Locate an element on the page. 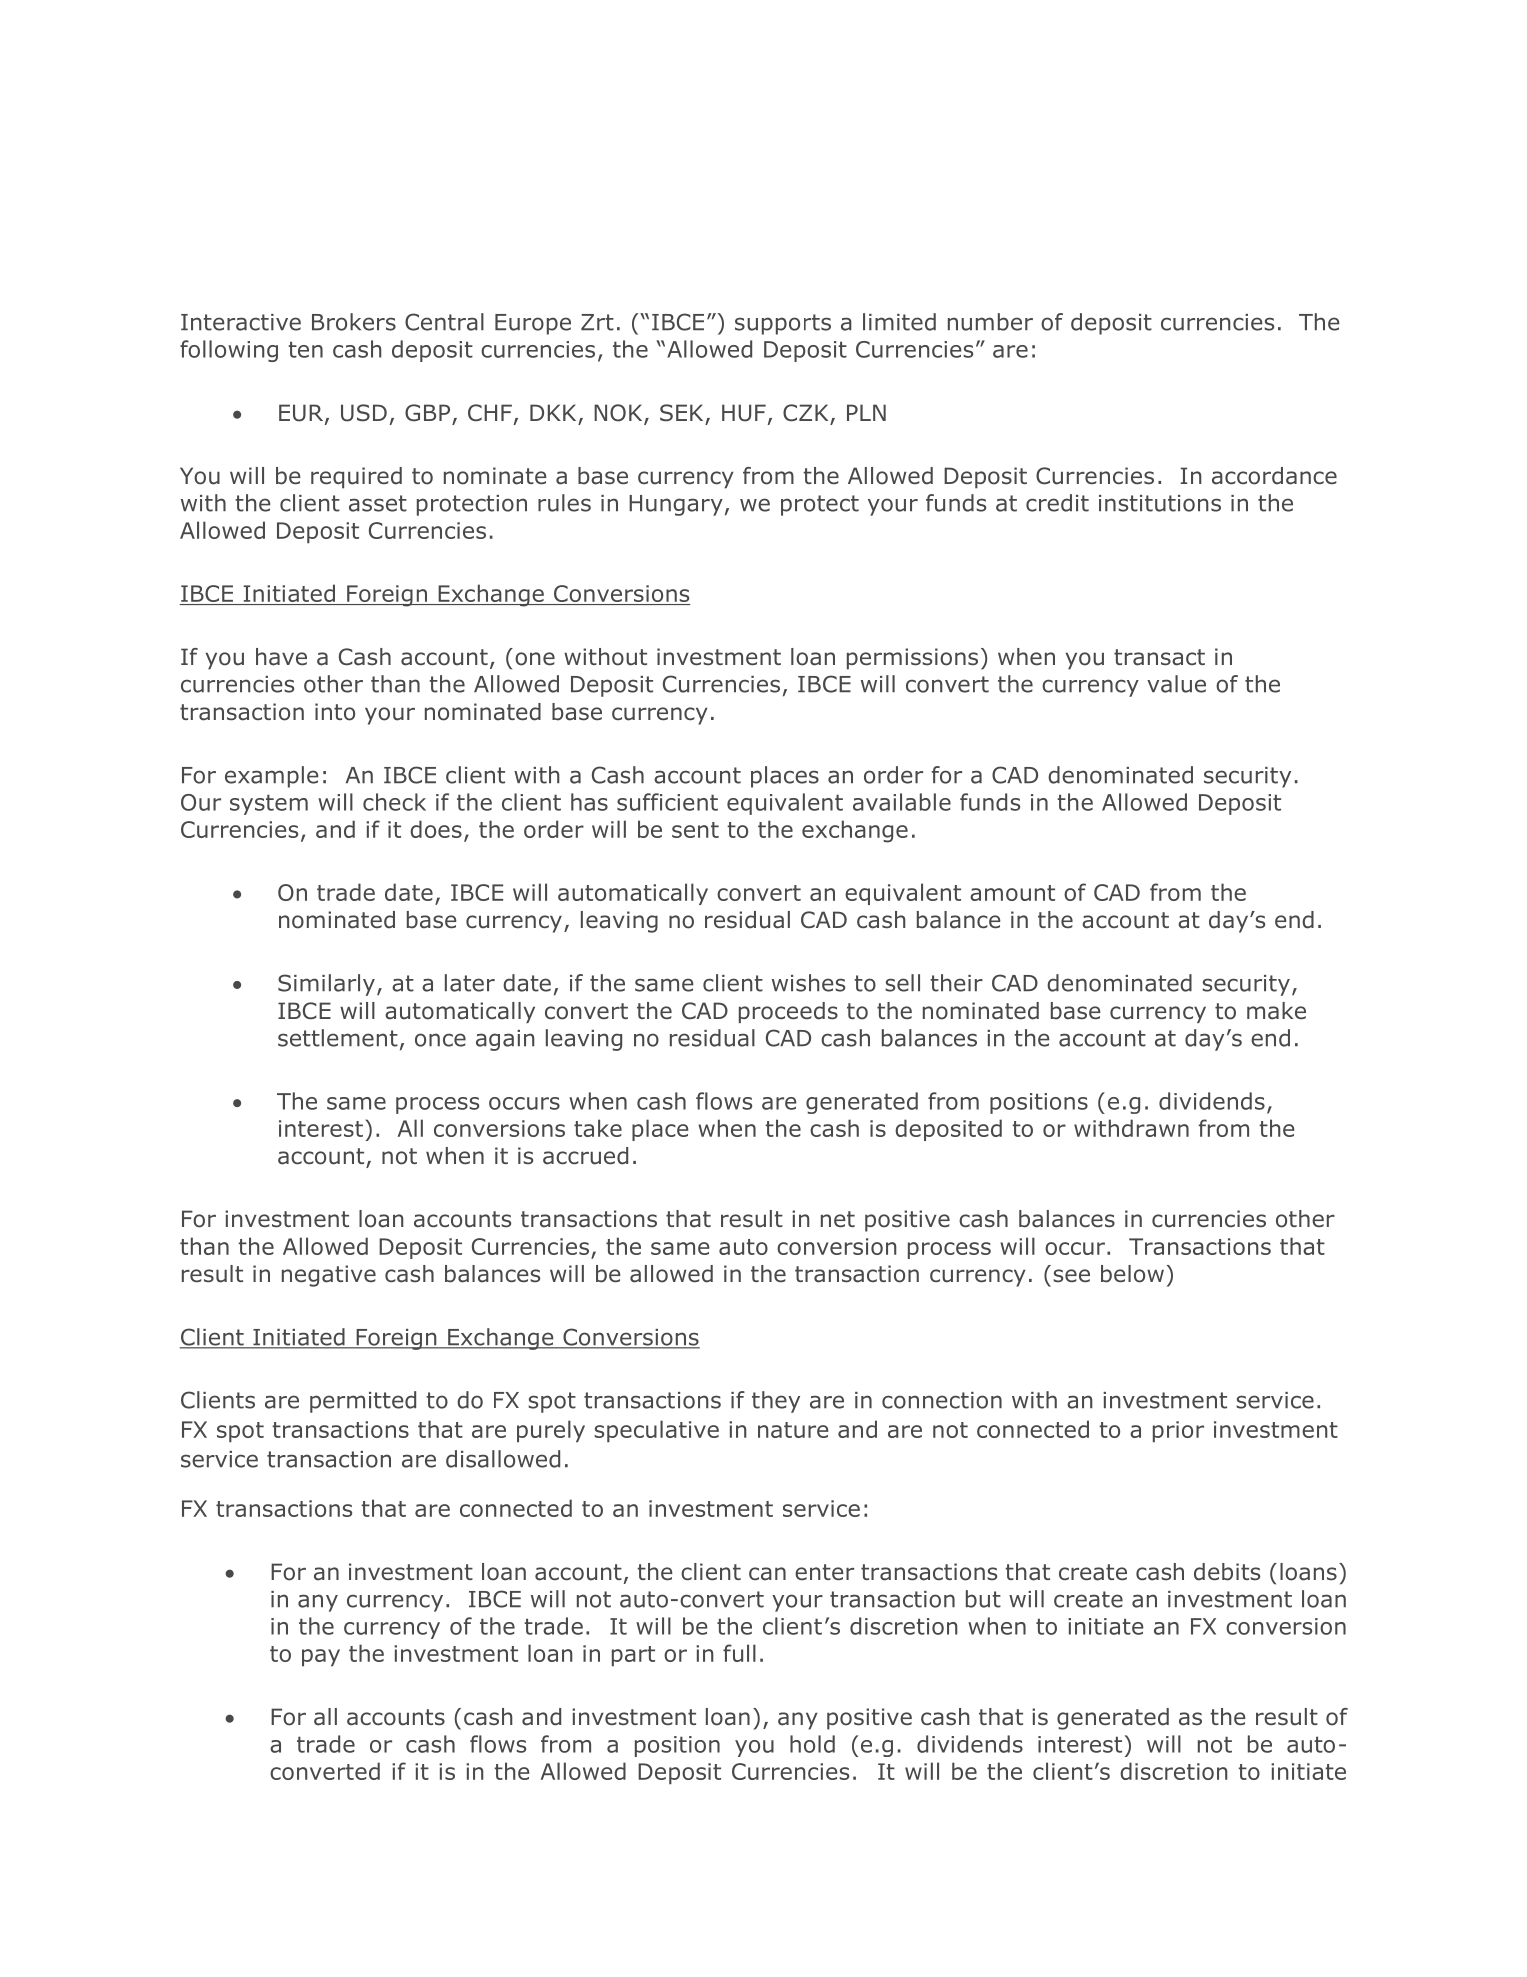 The image size is (1527, 1977). have is located at coordinates (281, 657).
